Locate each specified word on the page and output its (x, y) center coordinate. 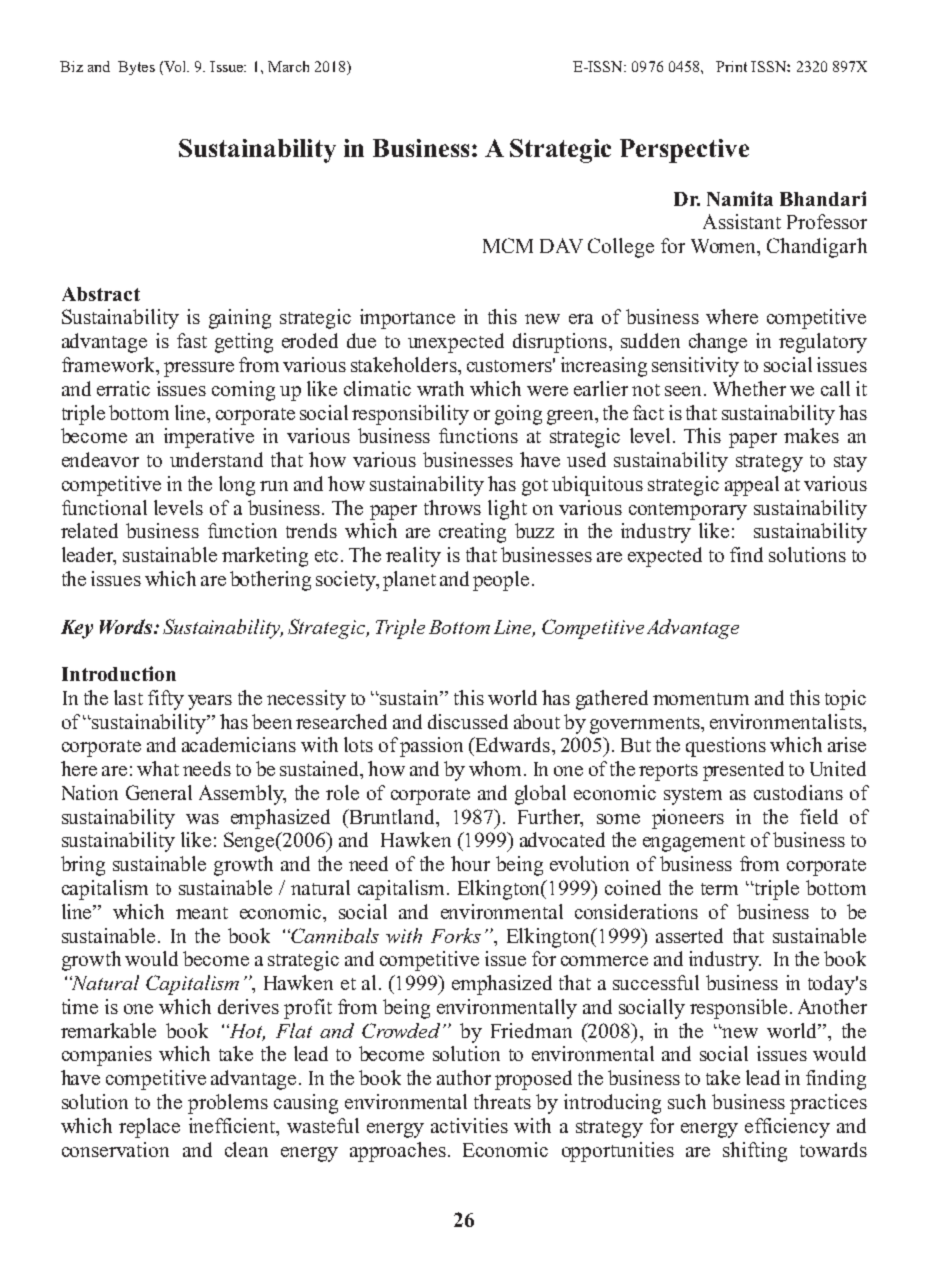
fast (192, 340)
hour (470, 863)
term (719, 889)
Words (127, 626)
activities (469, 1125)
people (501, 581)
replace (149, 1128)
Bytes (136, 68)
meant (202, 913)
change (718, 343)
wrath (440, 388)
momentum (701, 699)
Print (731, 66)
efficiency (787, 1128)
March (288, 66)
